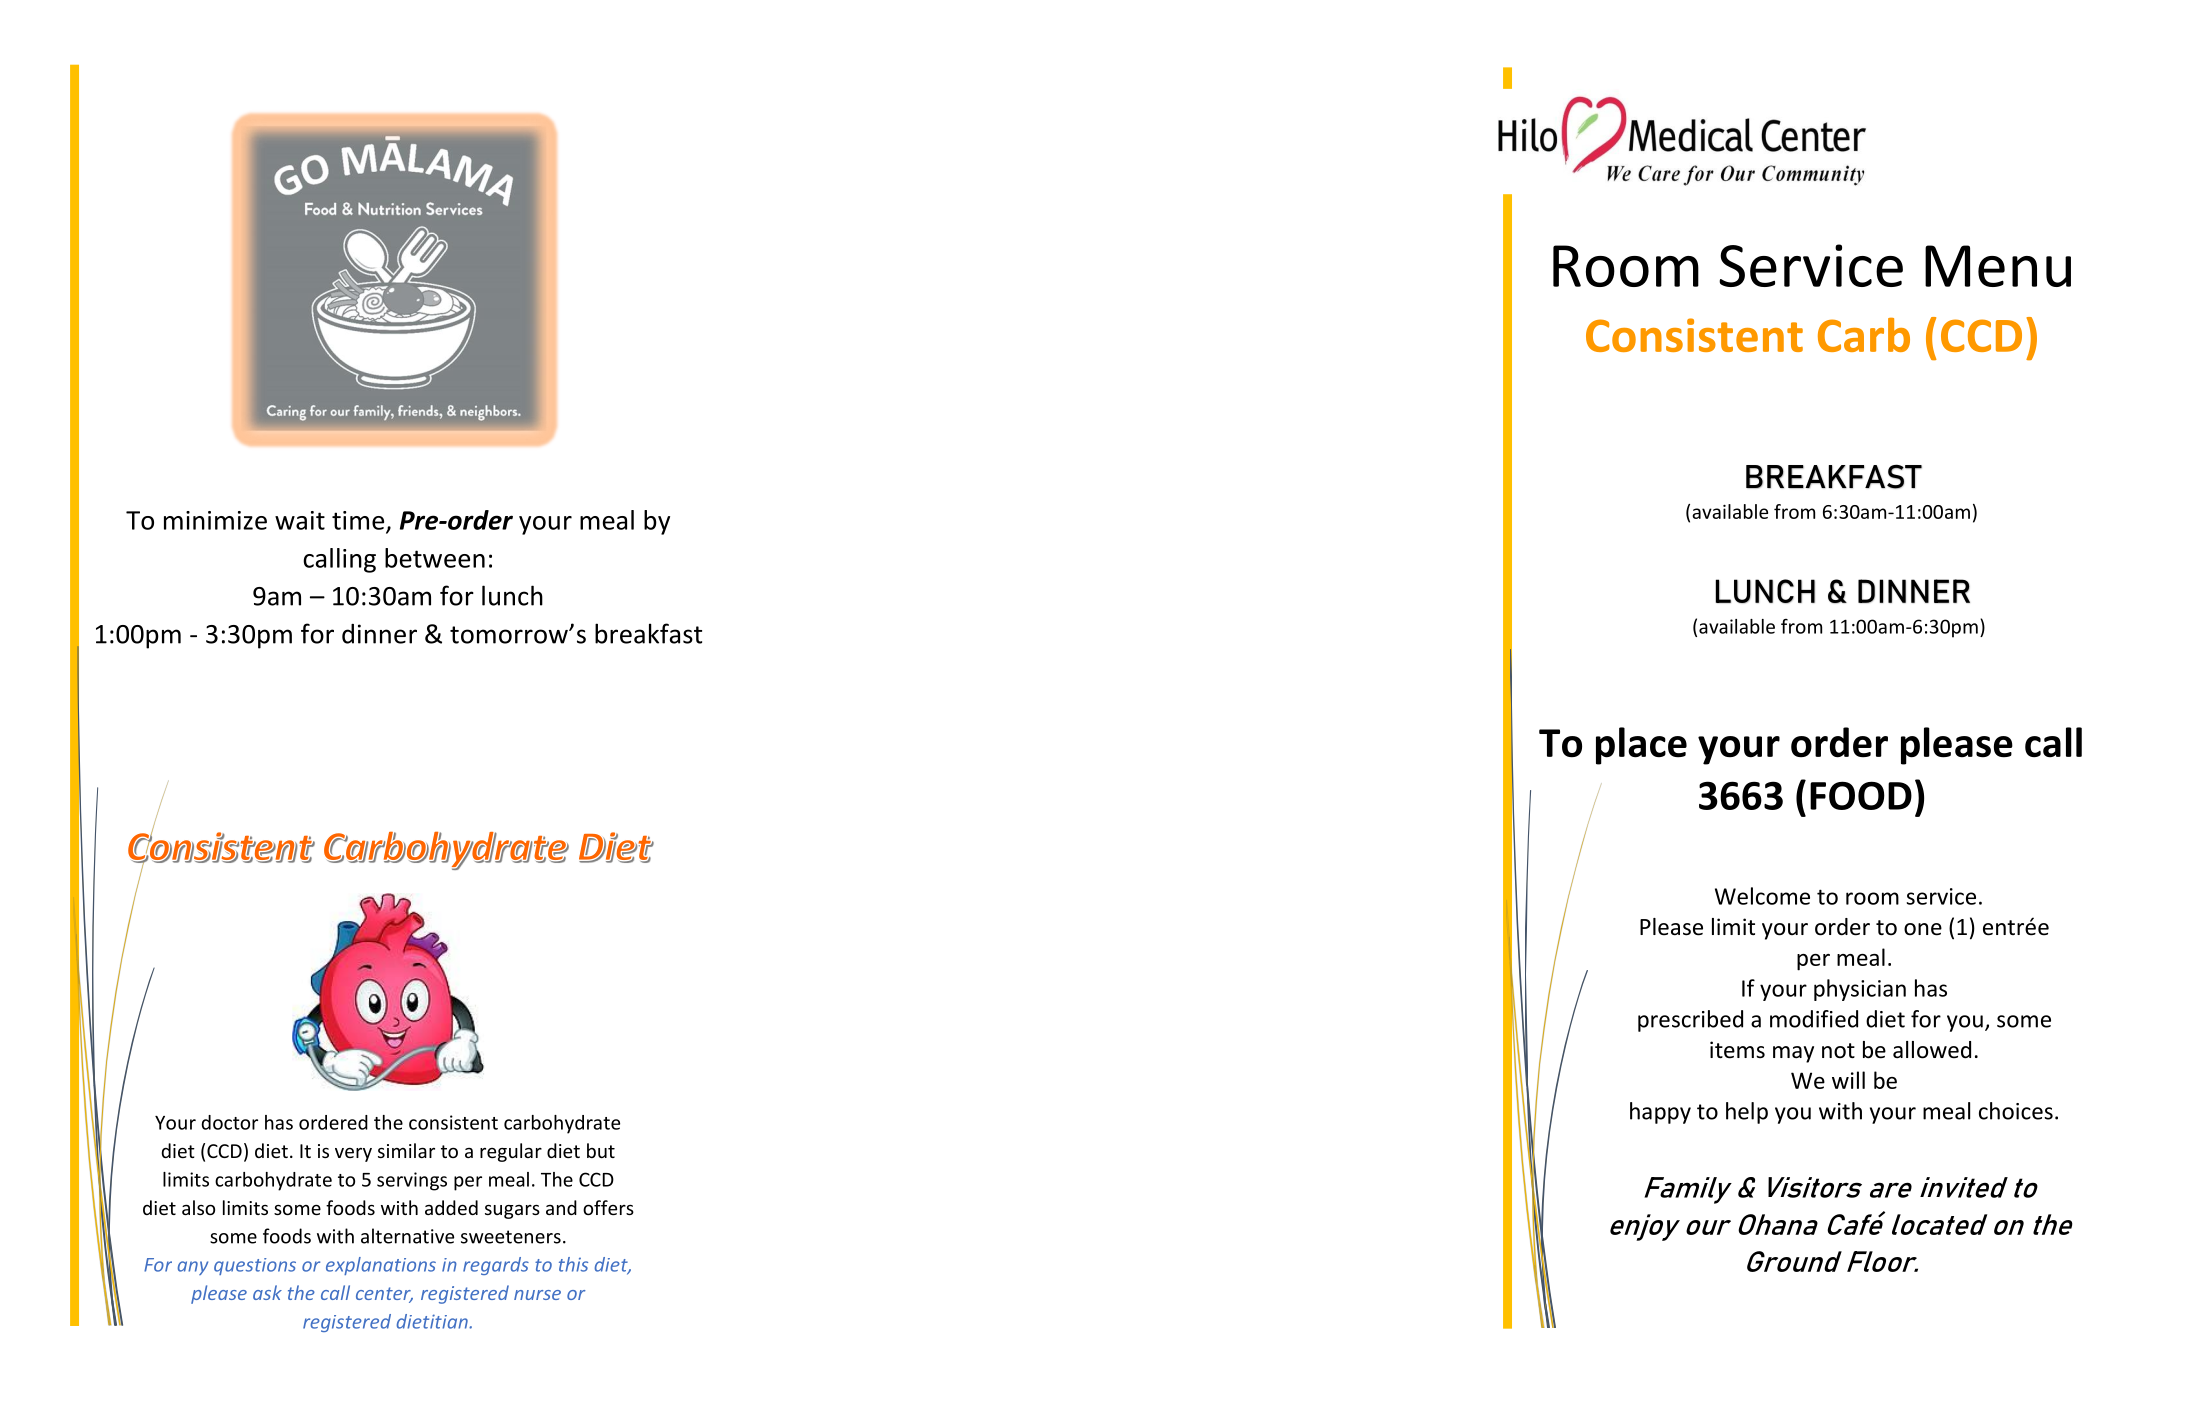 Image resolution: width=2200 pixels, height=1423 pixels. What do you see at coordinates (1747, 1113) in the page?
I see `help` at bounding box center [1747, 1113].
